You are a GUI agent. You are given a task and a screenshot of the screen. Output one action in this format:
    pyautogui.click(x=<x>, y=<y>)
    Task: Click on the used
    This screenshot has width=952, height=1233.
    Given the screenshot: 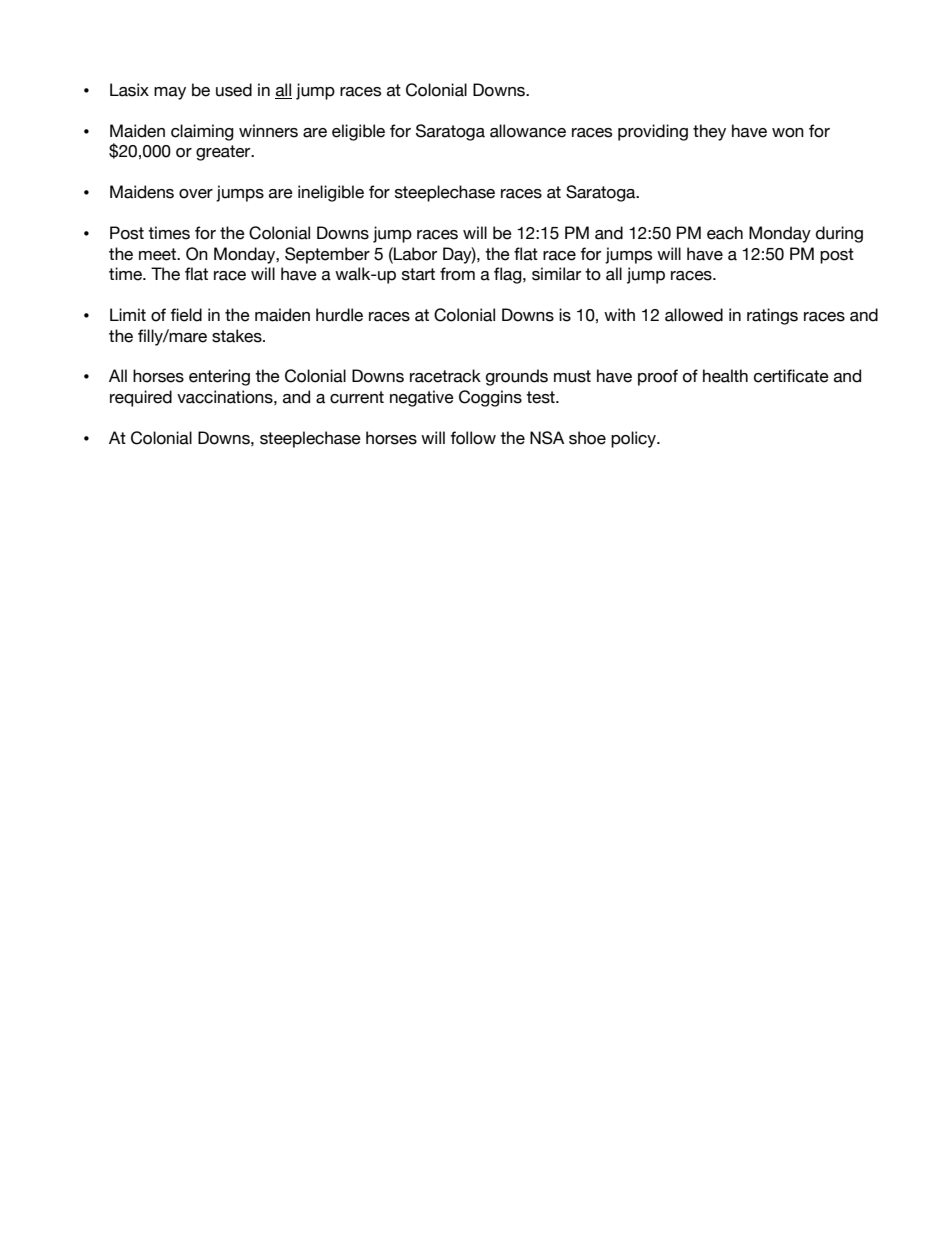 What is the action you would take?
    pyautogui.click(x=234, y=90)
